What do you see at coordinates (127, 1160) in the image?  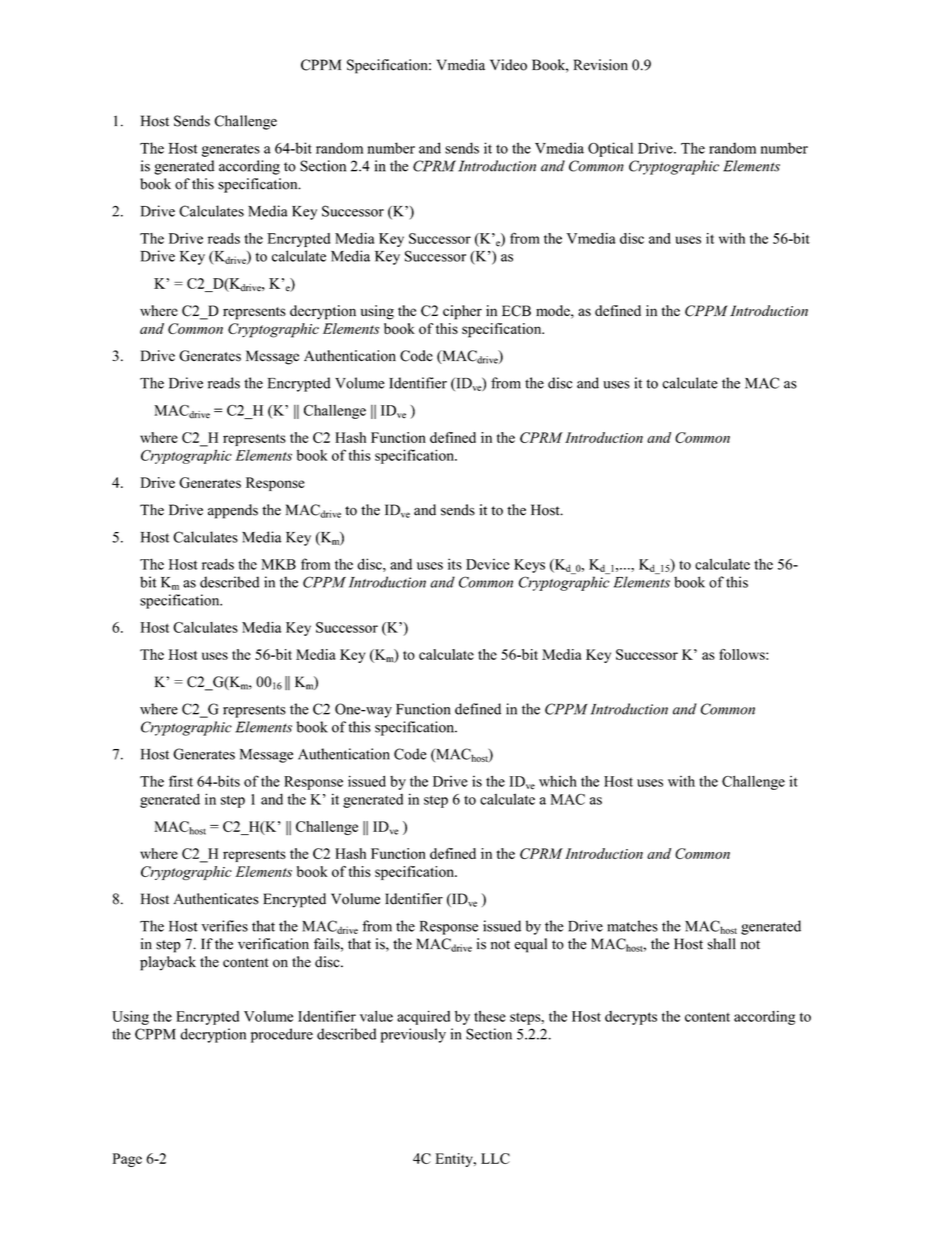 I see `Page` at bounding box center [127, 1160].
